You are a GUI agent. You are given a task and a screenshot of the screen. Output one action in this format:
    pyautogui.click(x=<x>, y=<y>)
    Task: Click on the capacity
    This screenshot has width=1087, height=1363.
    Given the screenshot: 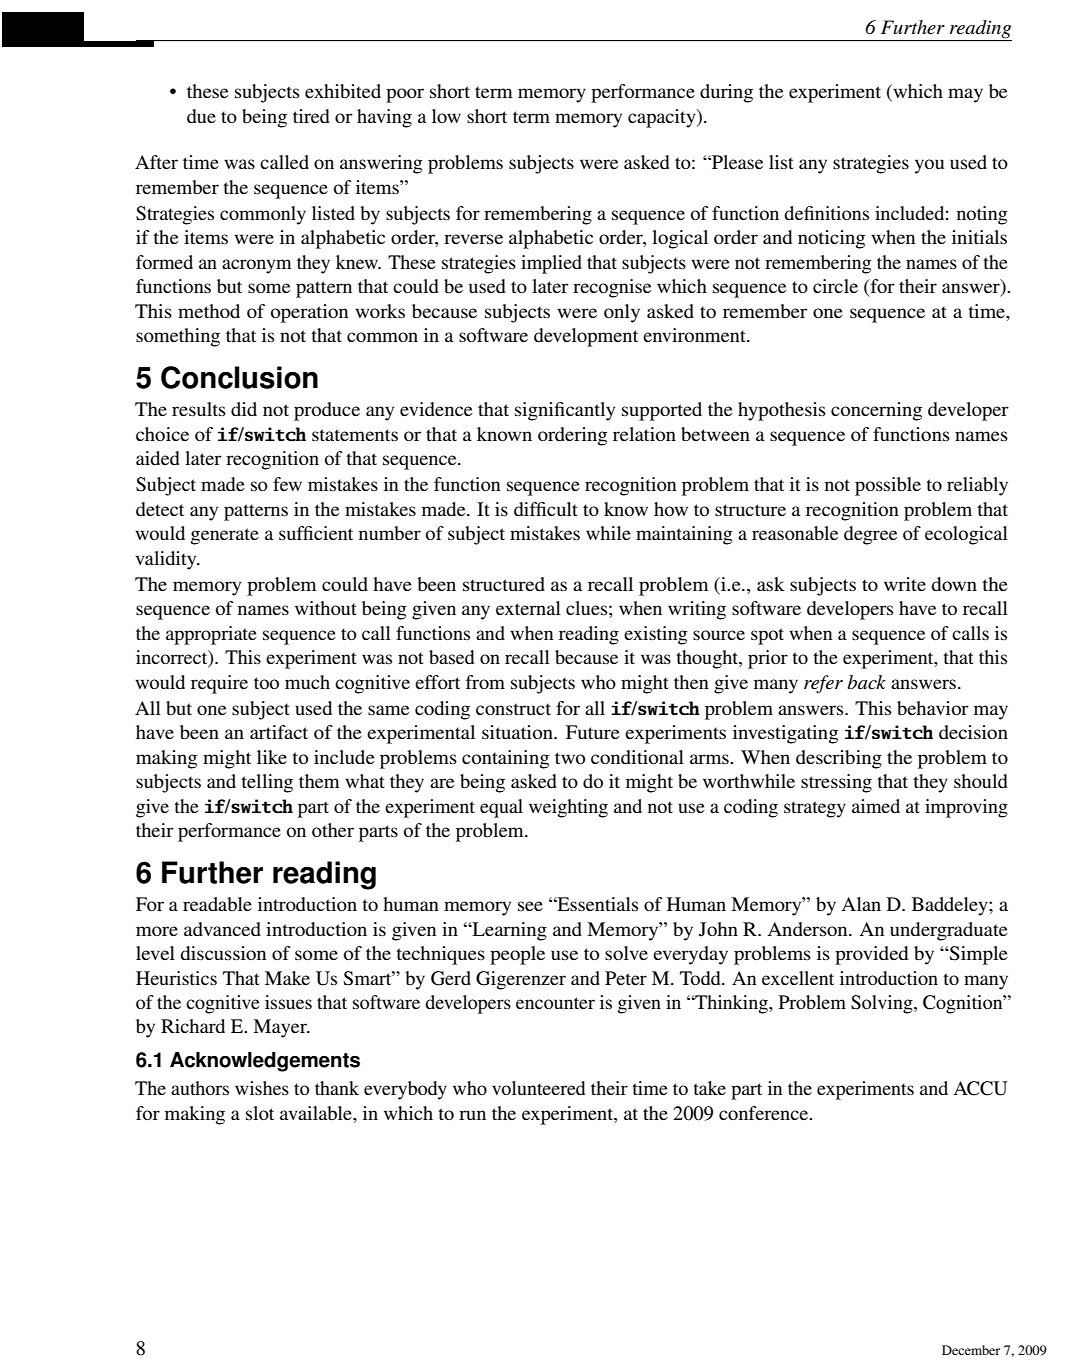 What is the action you would take?
    pyautogui.click(x=663, y=118)
